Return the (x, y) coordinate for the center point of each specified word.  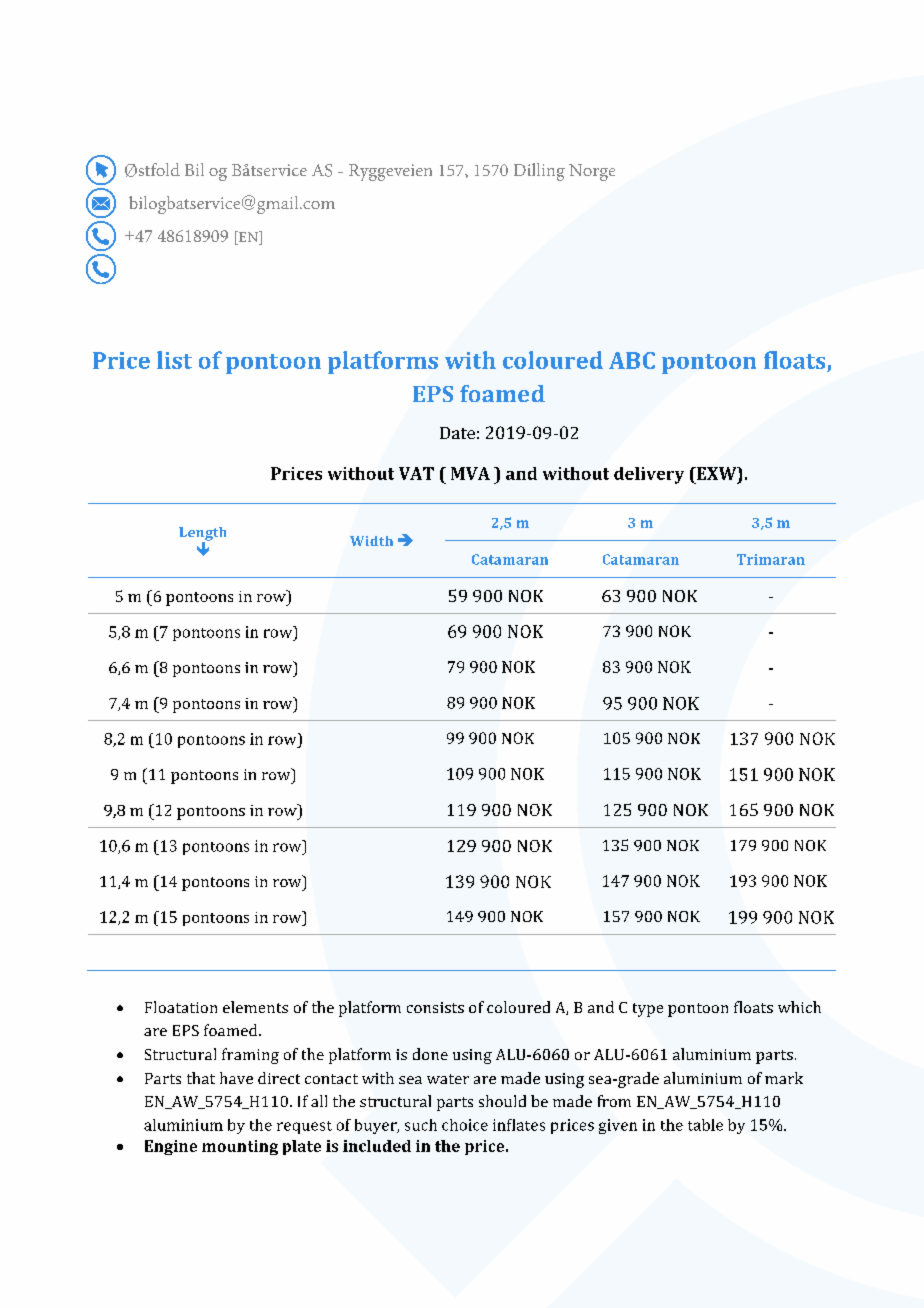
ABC (632, 360)
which (799, 1007)
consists (435, 1007)
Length (202, 535)
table (705, 1125)
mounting (240, 1147)
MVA (470, 473)
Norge (592, 172)
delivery (649, 475)
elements (255, 1007)
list (174, 360)
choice (465, 1125)
